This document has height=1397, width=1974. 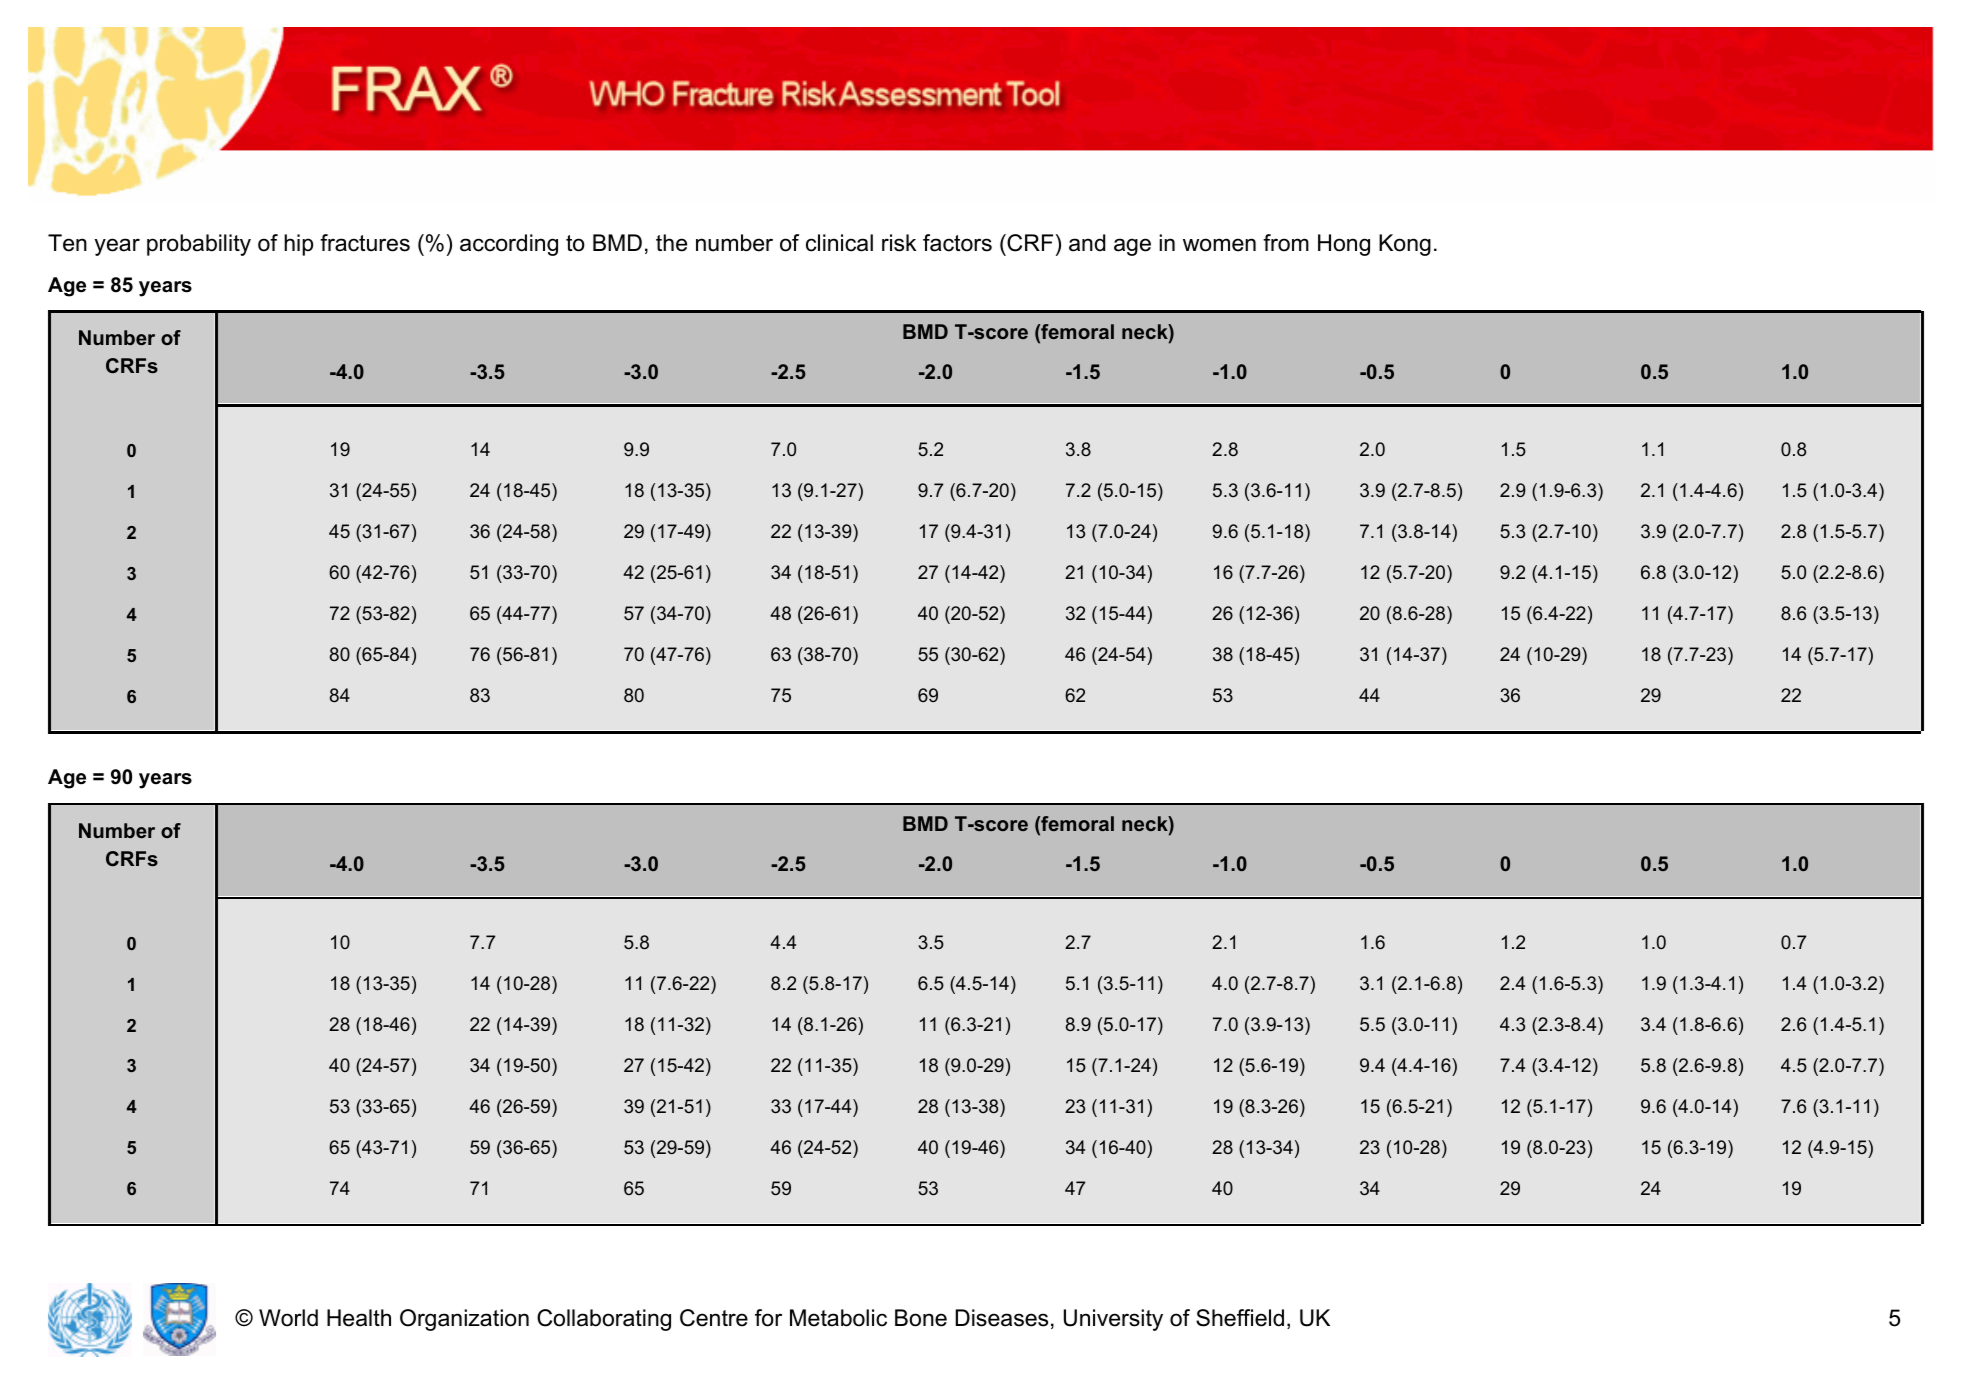 What do you see at coordinates (288, 1318) in the document?
I see `World` at bounding box center [288, 1318].
